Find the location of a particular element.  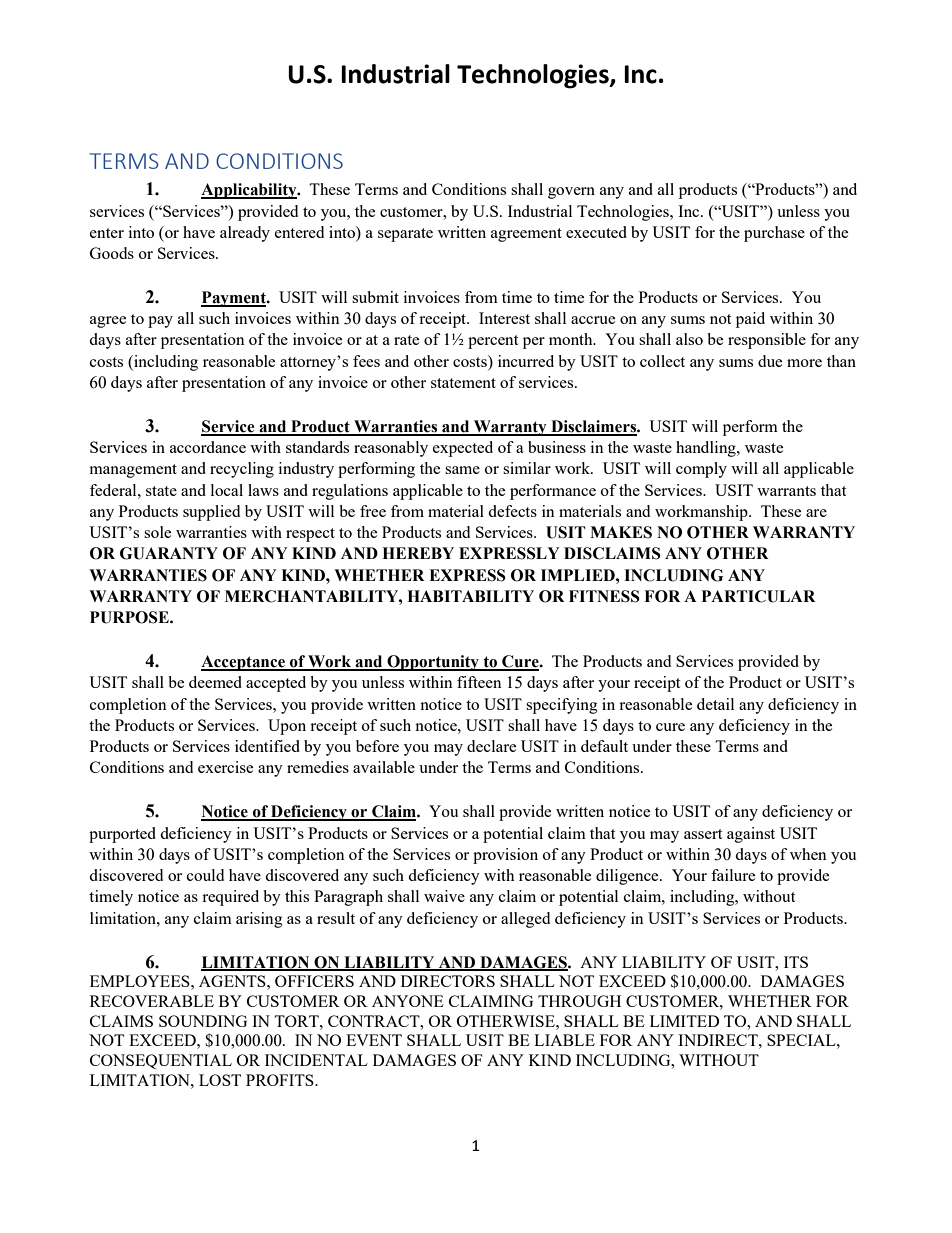

Acceptance is located at coordinates (244, 663).
